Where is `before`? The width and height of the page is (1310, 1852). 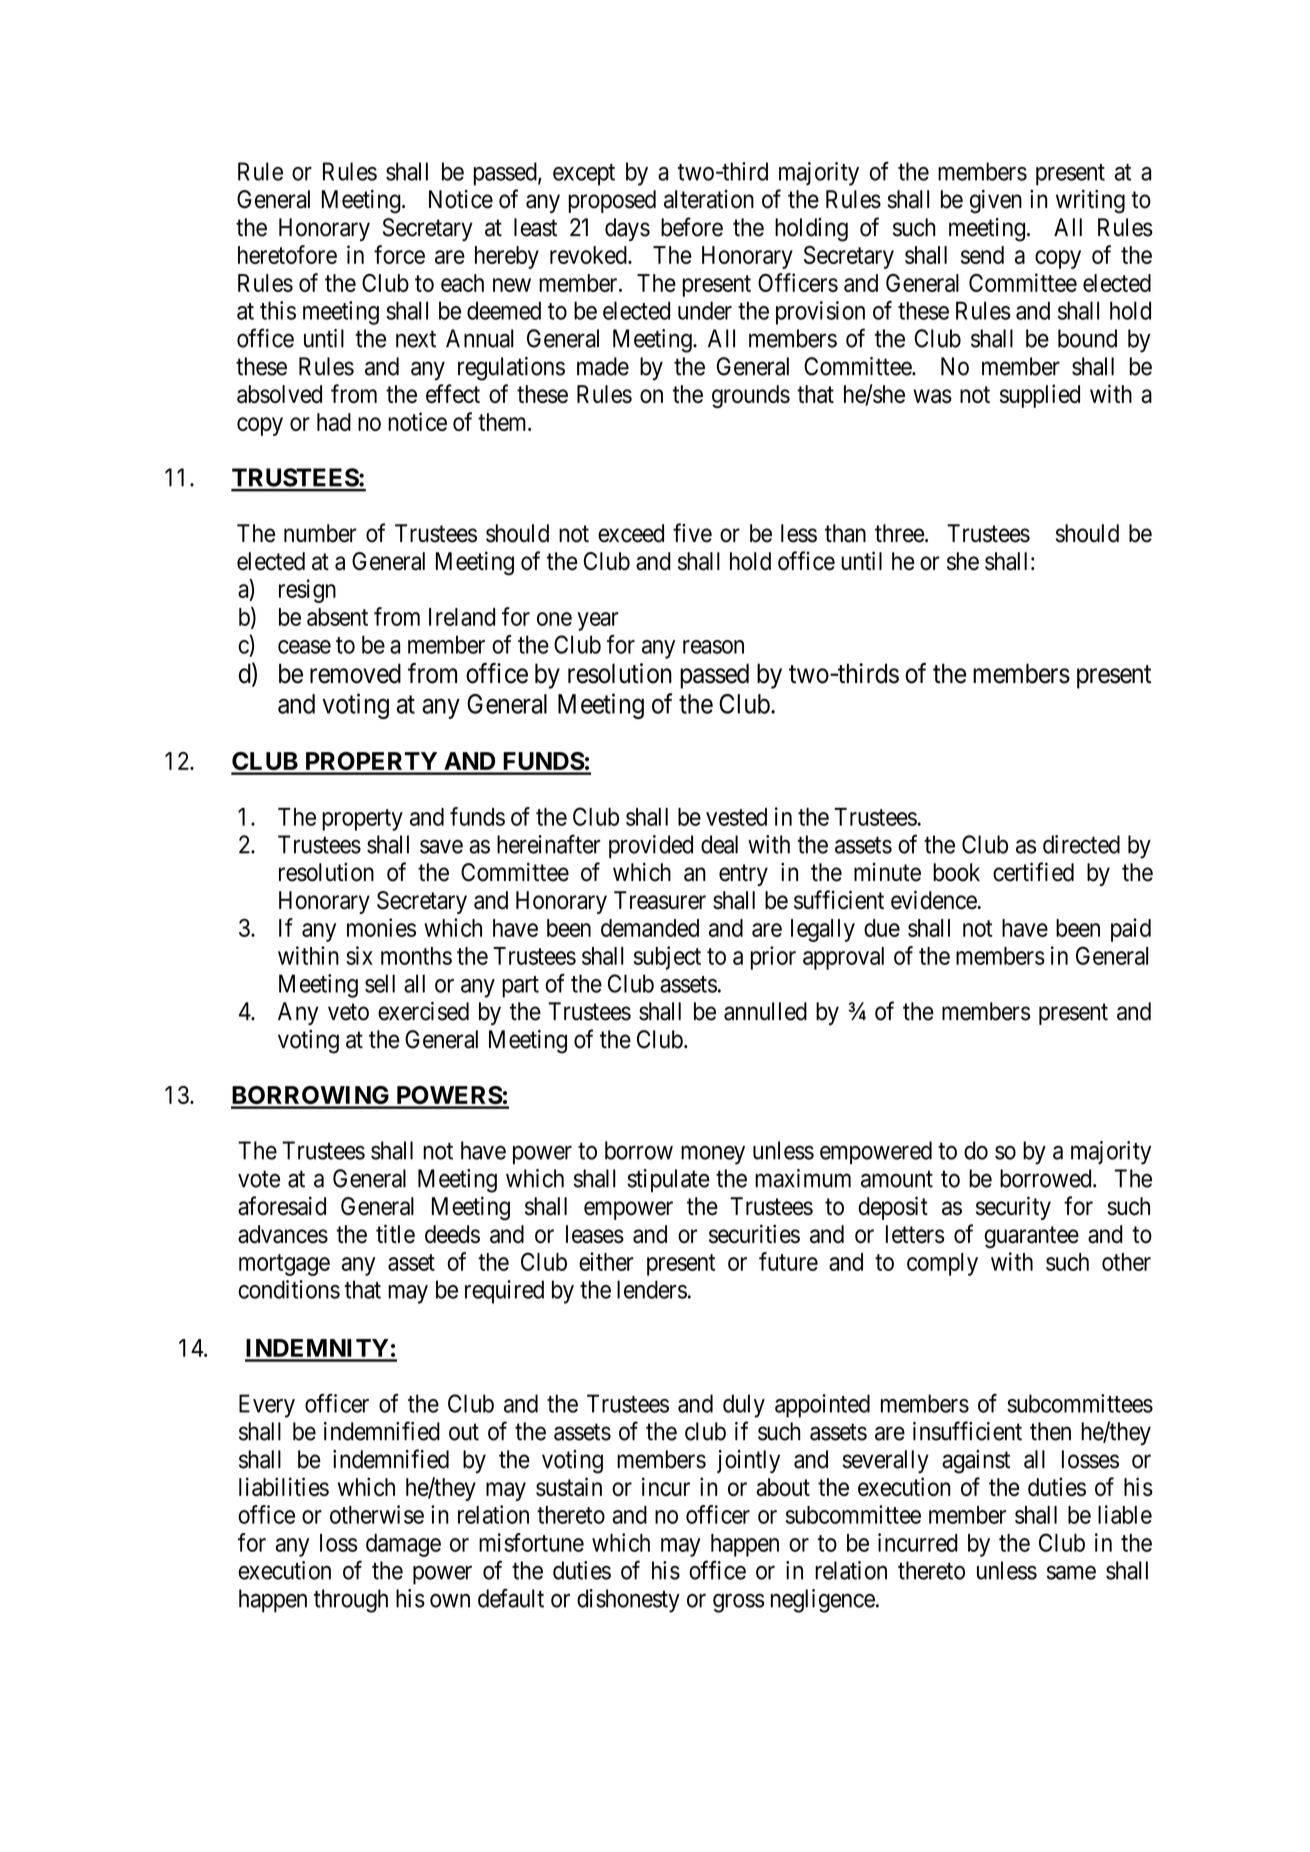 before is located at coordinates (692, 227).
